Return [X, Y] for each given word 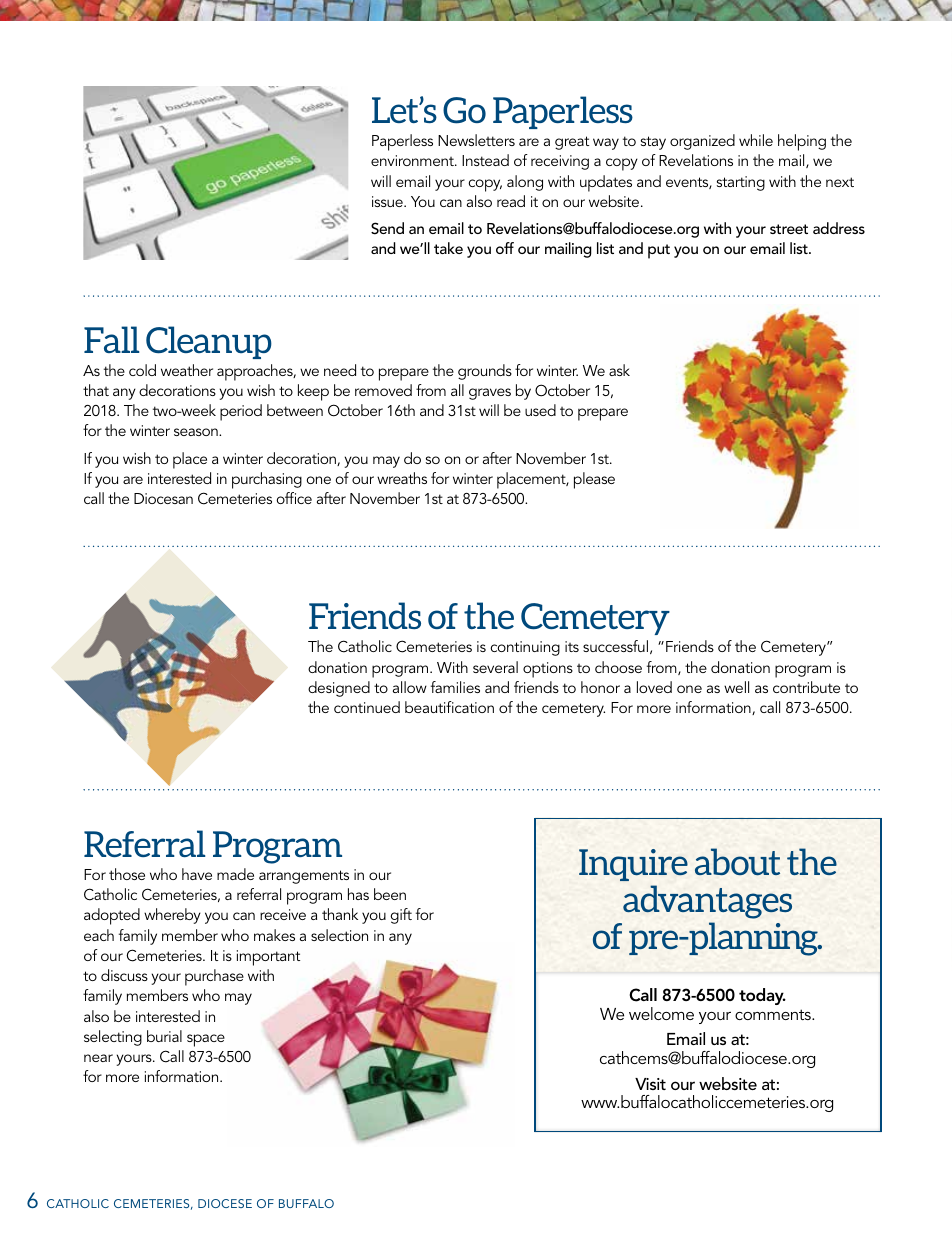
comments [774, 1014]
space [206, 1040]
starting [741, 183]
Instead [485, 160]
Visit [650, 1084]
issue [388, 201]
